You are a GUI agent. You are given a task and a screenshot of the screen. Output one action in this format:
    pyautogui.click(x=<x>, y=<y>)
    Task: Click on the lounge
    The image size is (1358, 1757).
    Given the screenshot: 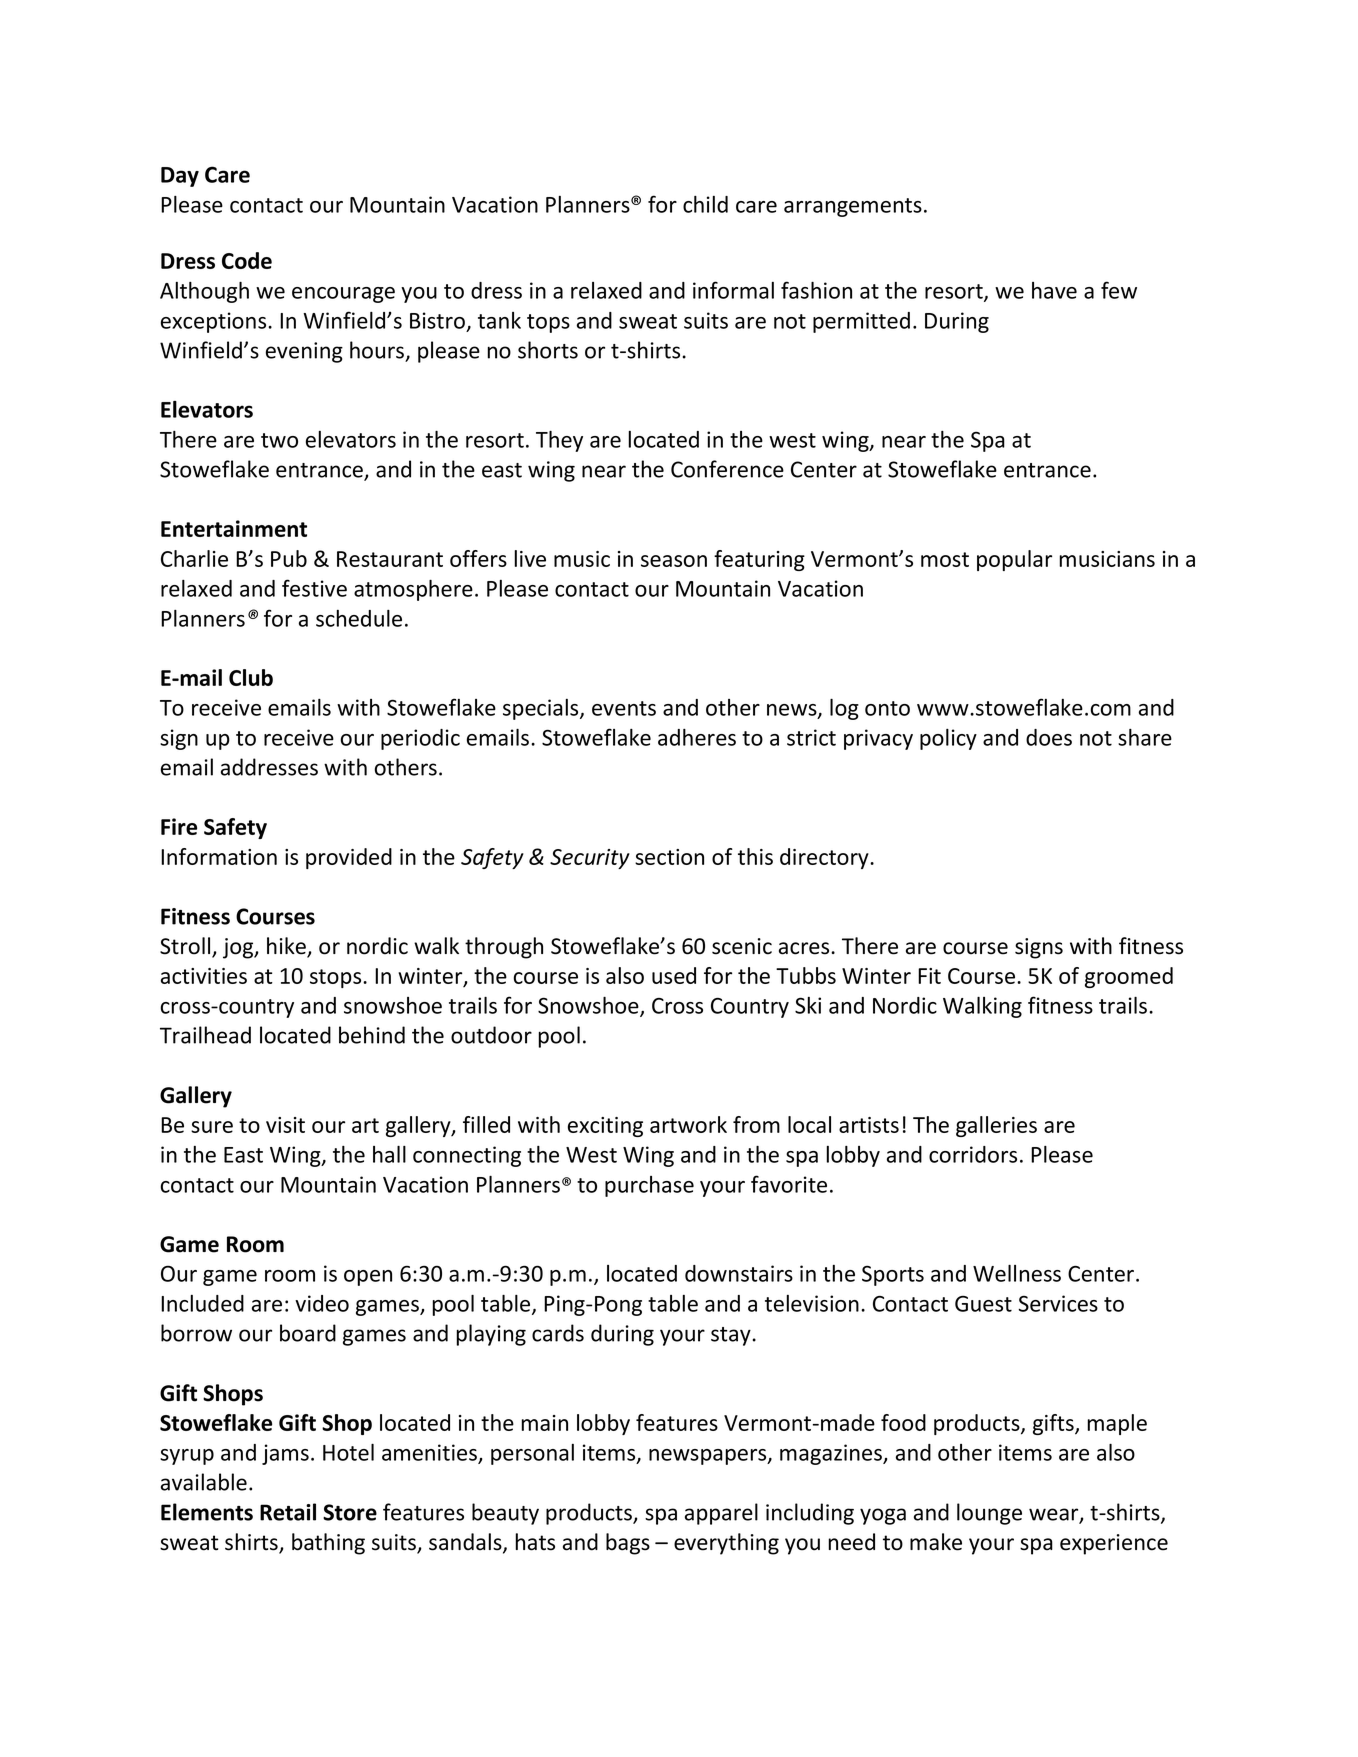 What is the action you would take?
    pyautogui.click(x=989, y=1514)
